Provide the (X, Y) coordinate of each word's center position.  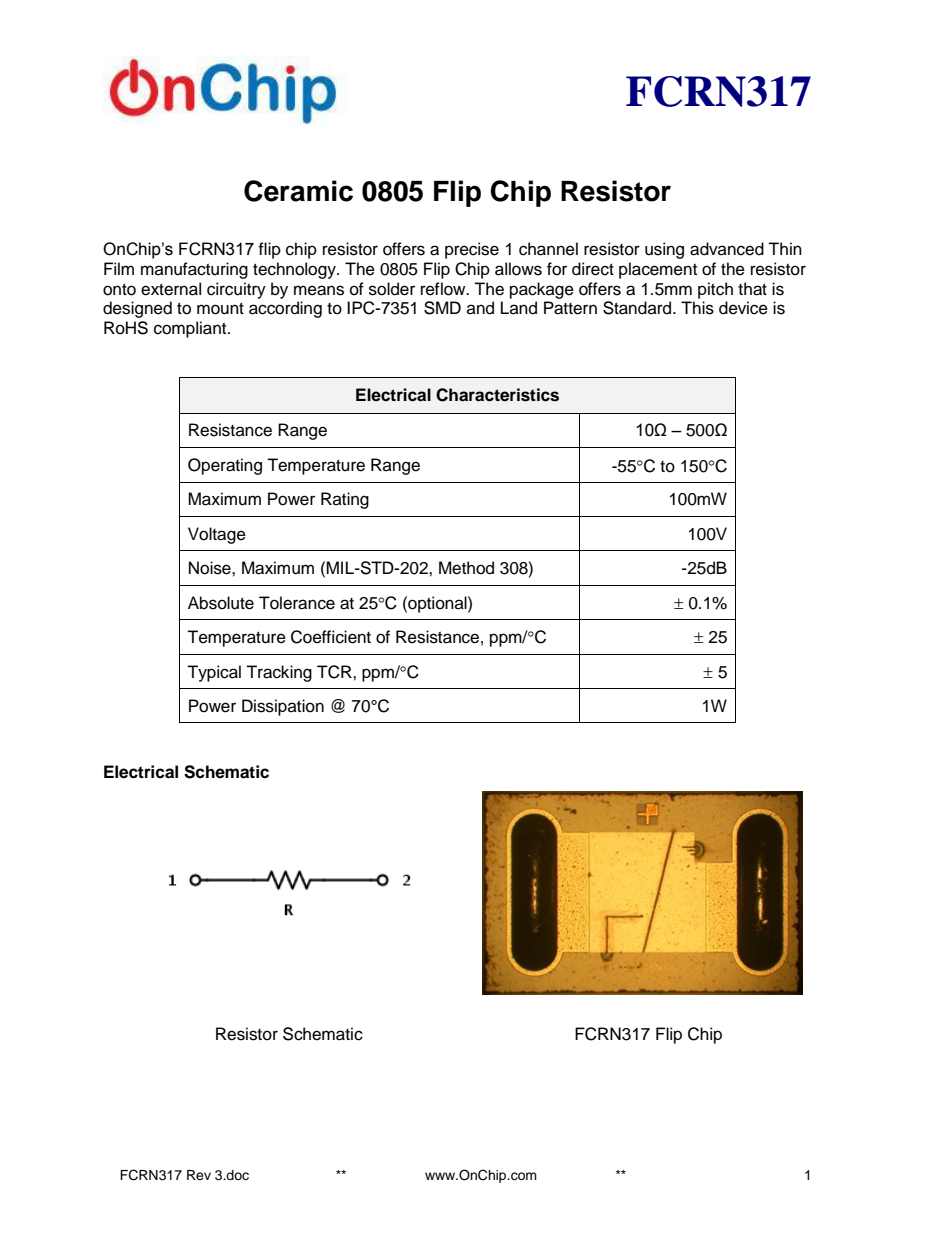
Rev (199, 1175)
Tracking (279, 673)
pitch (715, 290)
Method (466, 568)
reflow (444, 289)
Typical (214, 673)
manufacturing (194, 270)
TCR (335, 672)
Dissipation (283, 707)
